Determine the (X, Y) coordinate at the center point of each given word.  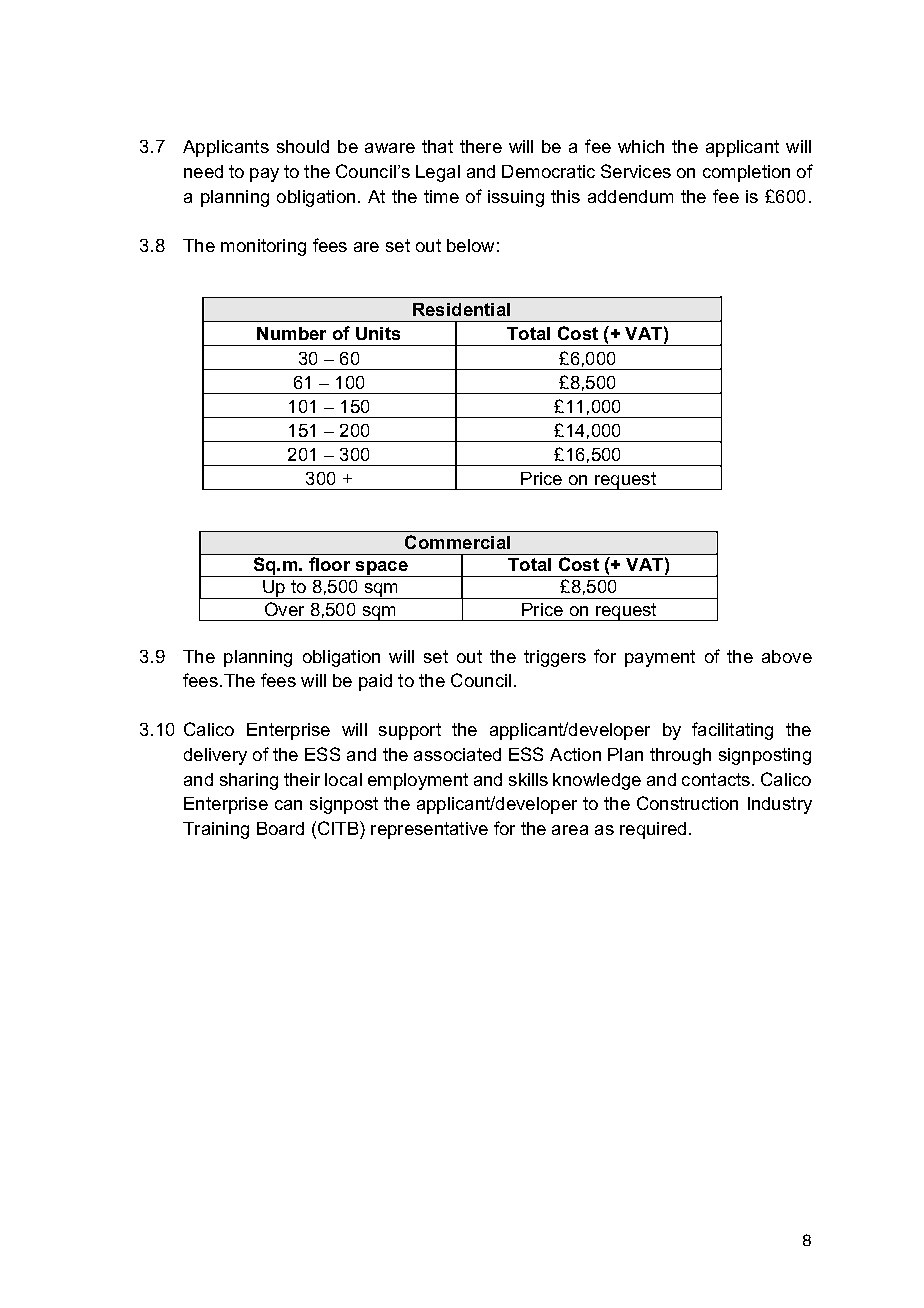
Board (280, 828)
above (787, 656)
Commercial (457, 542)
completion (746, 173)
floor (329, 564)
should (303, 146)
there (481, 146)
